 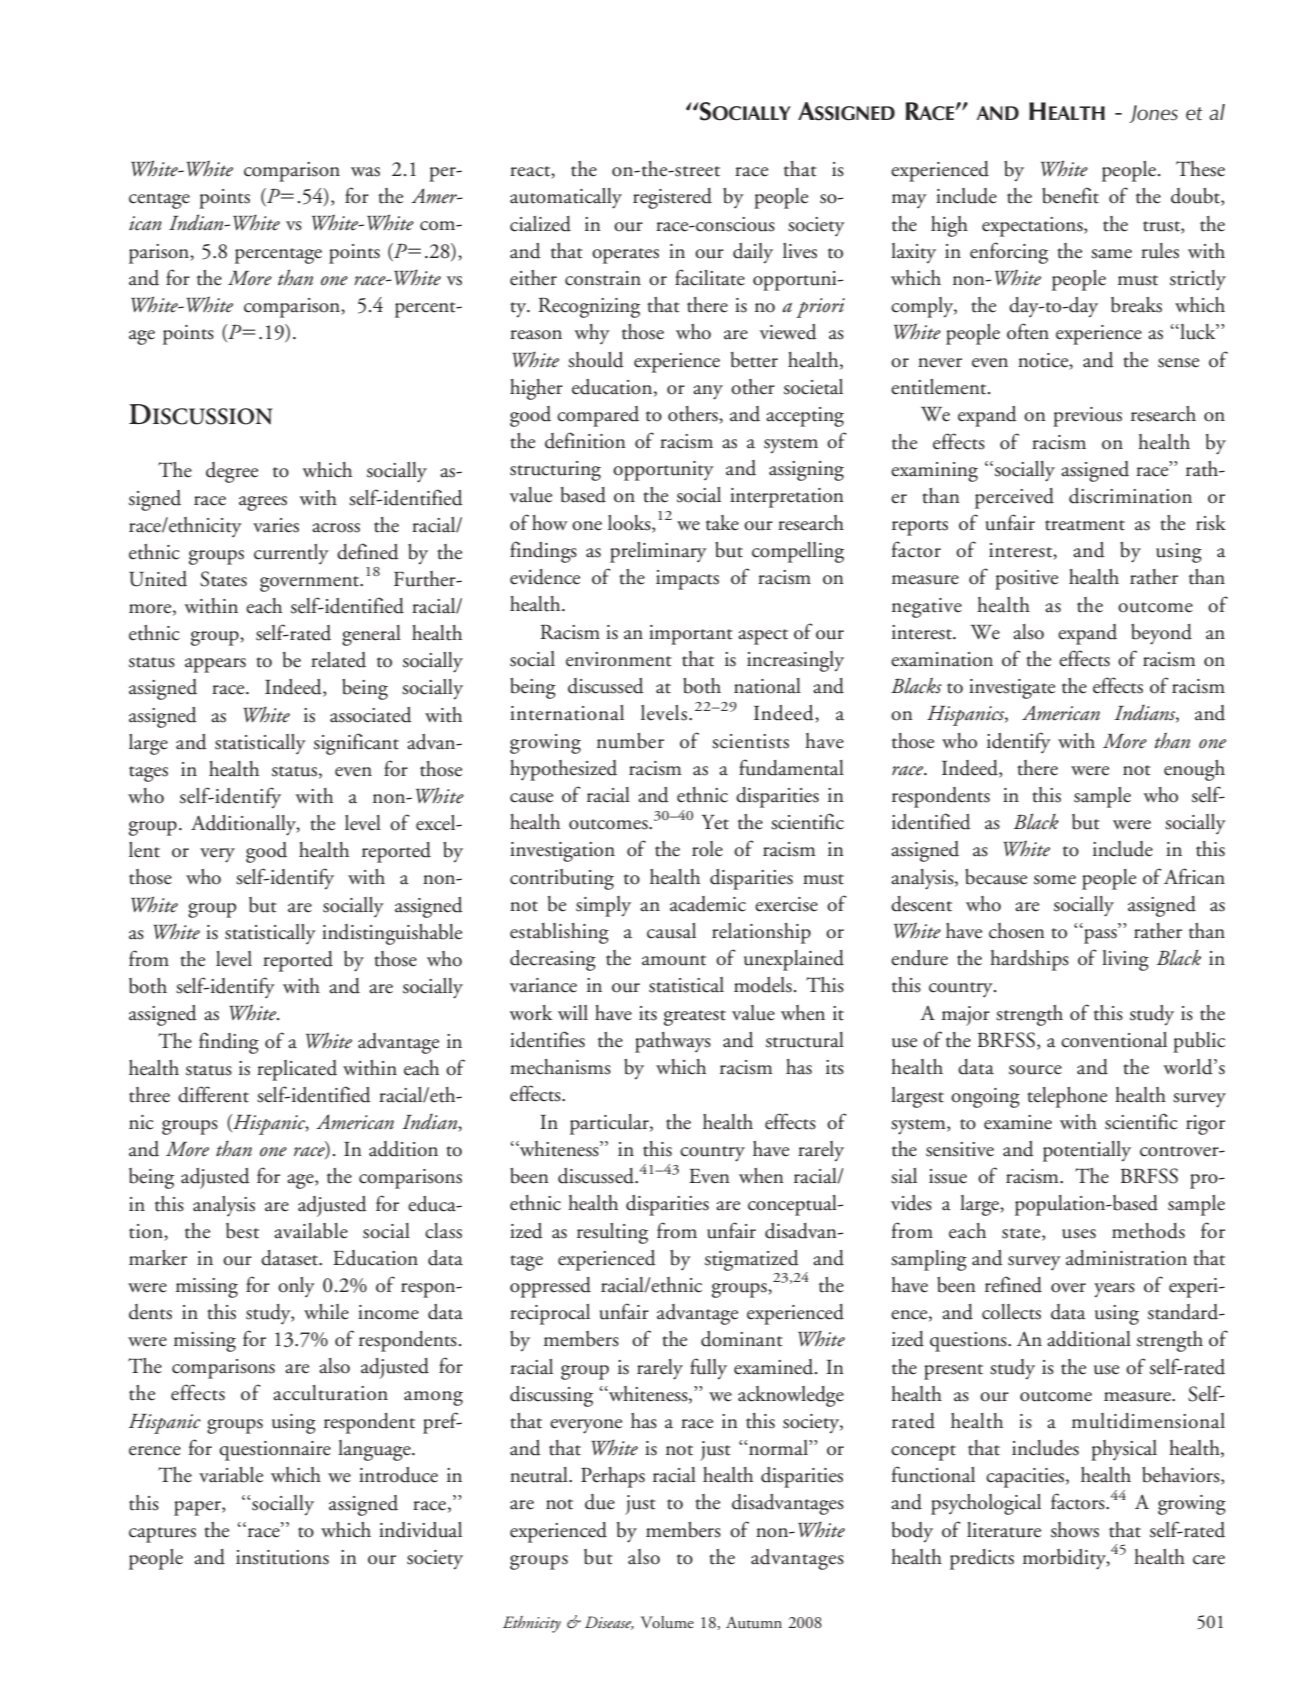 I want to click on shows, so click(x=1075, y=1530).
